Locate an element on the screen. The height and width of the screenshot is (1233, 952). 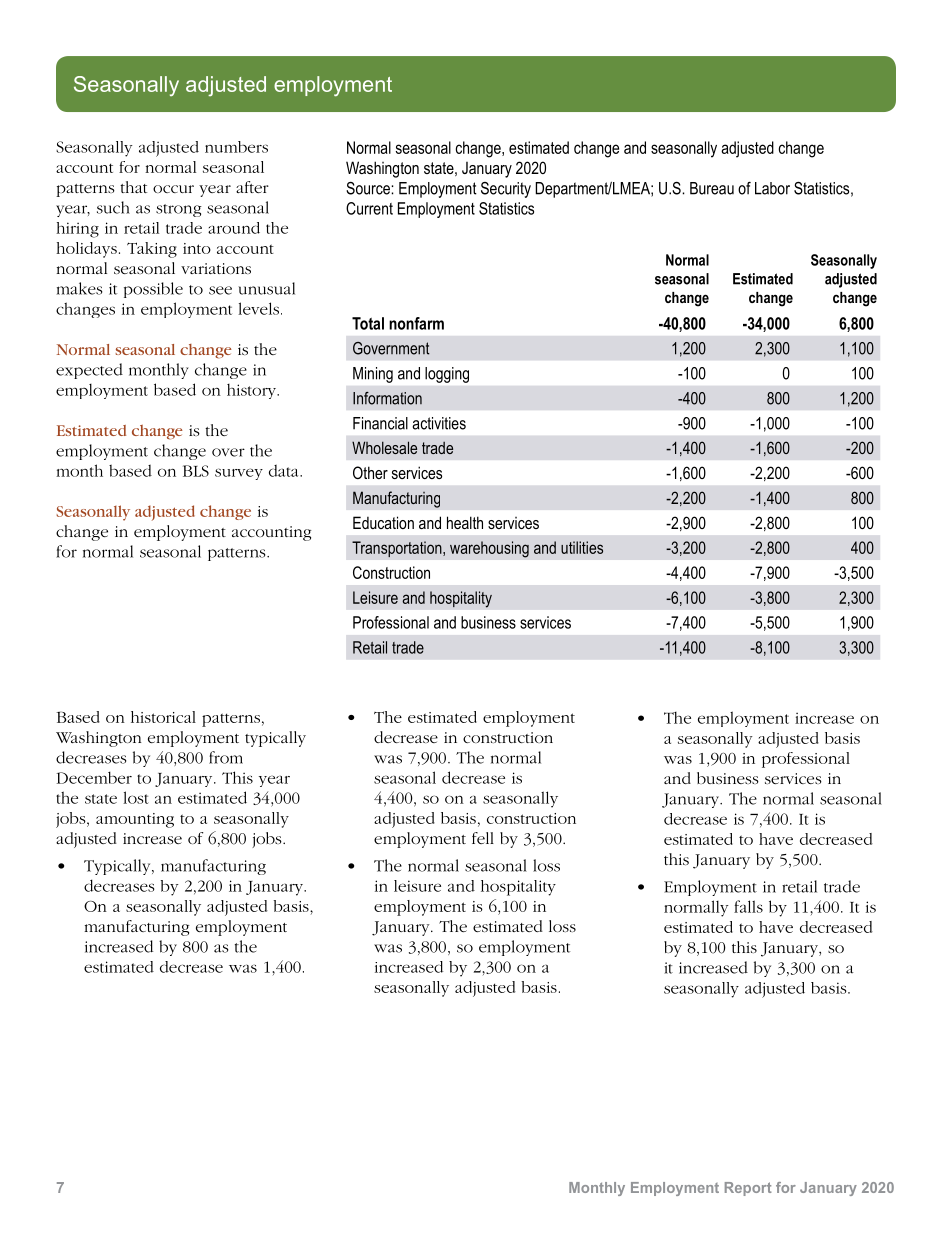
Transportation is located at coordinates (398, 549).
